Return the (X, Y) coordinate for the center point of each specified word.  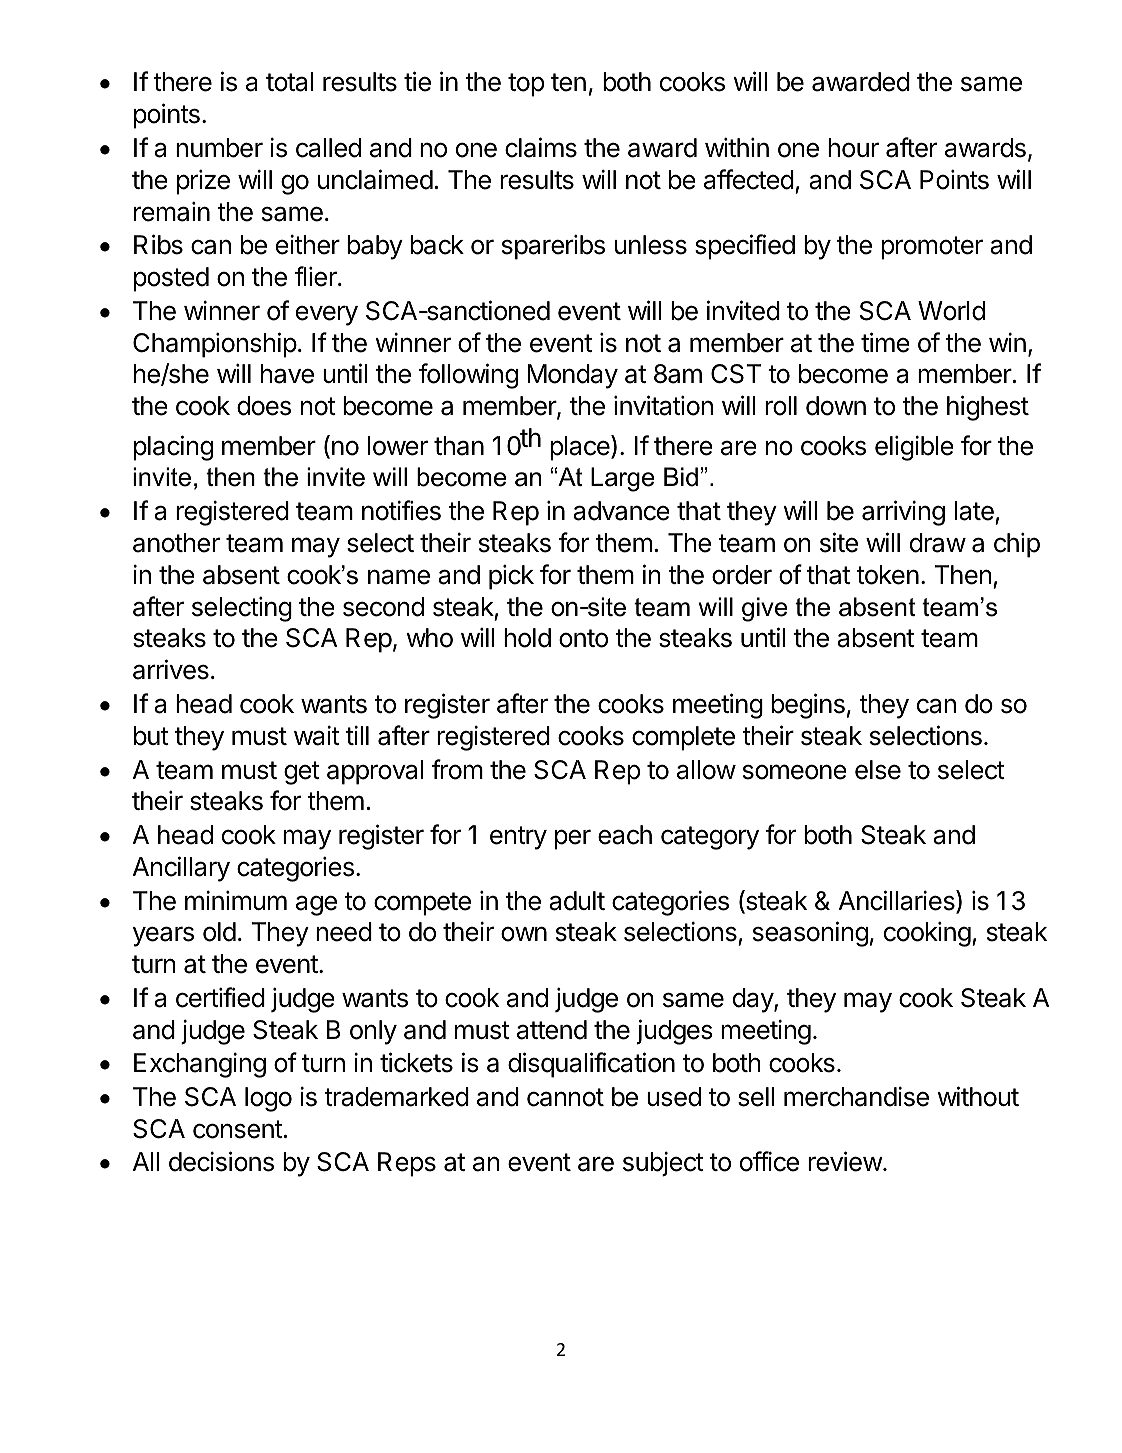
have (287, 374)
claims (541, 147)
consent (238, 1129)
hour (853, 148)
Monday (572, 376)
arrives (171, 669)
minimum (236, 900)
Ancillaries (898, 901)
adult (577, 901)
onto (583, 638)
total (289, 82)
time (885, 342)
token (887, 575)
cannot (565, 1097)
